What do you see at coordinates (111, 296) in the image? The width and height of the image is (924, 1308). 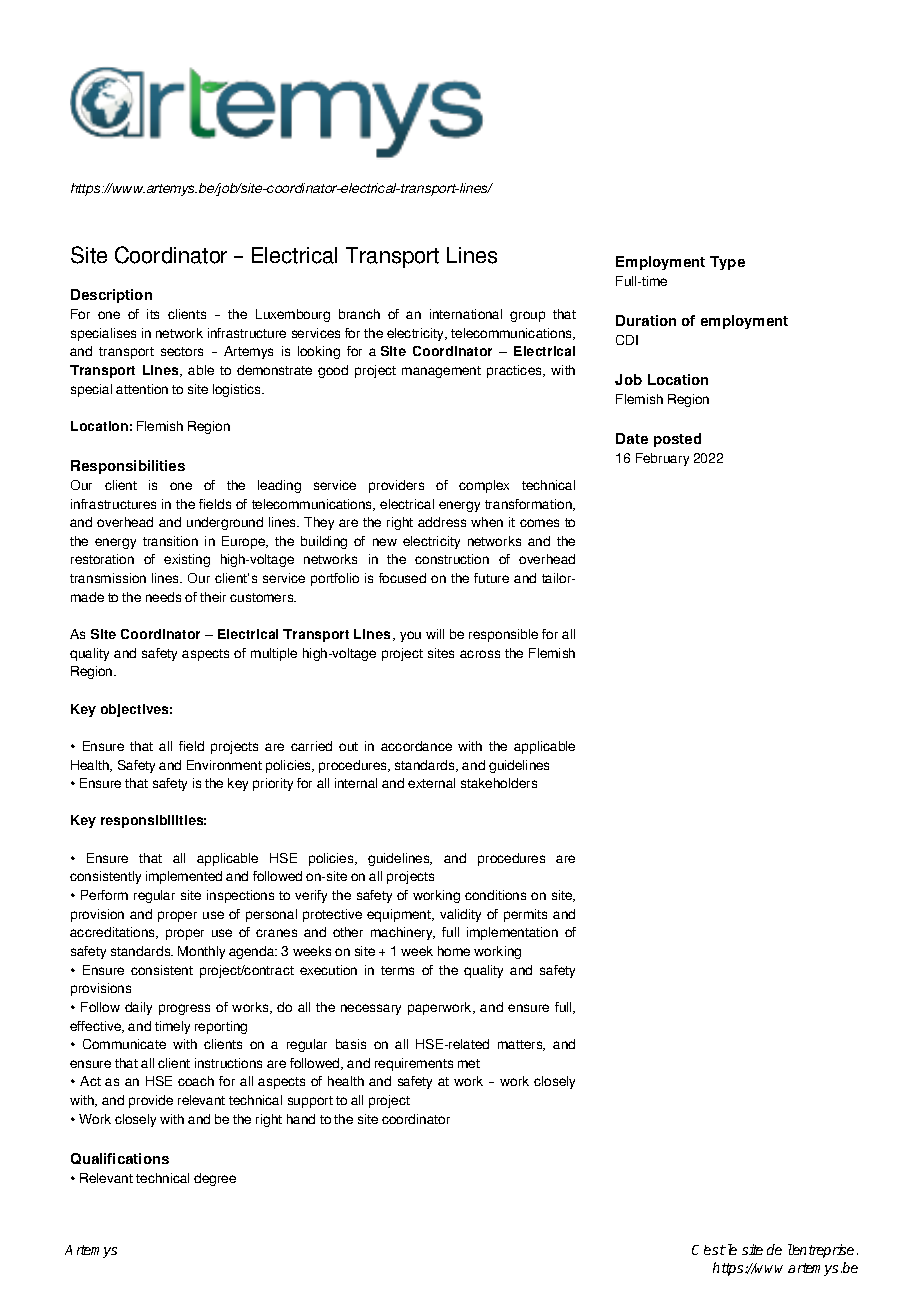 I see `Description` at bounding box center [111, 296].
